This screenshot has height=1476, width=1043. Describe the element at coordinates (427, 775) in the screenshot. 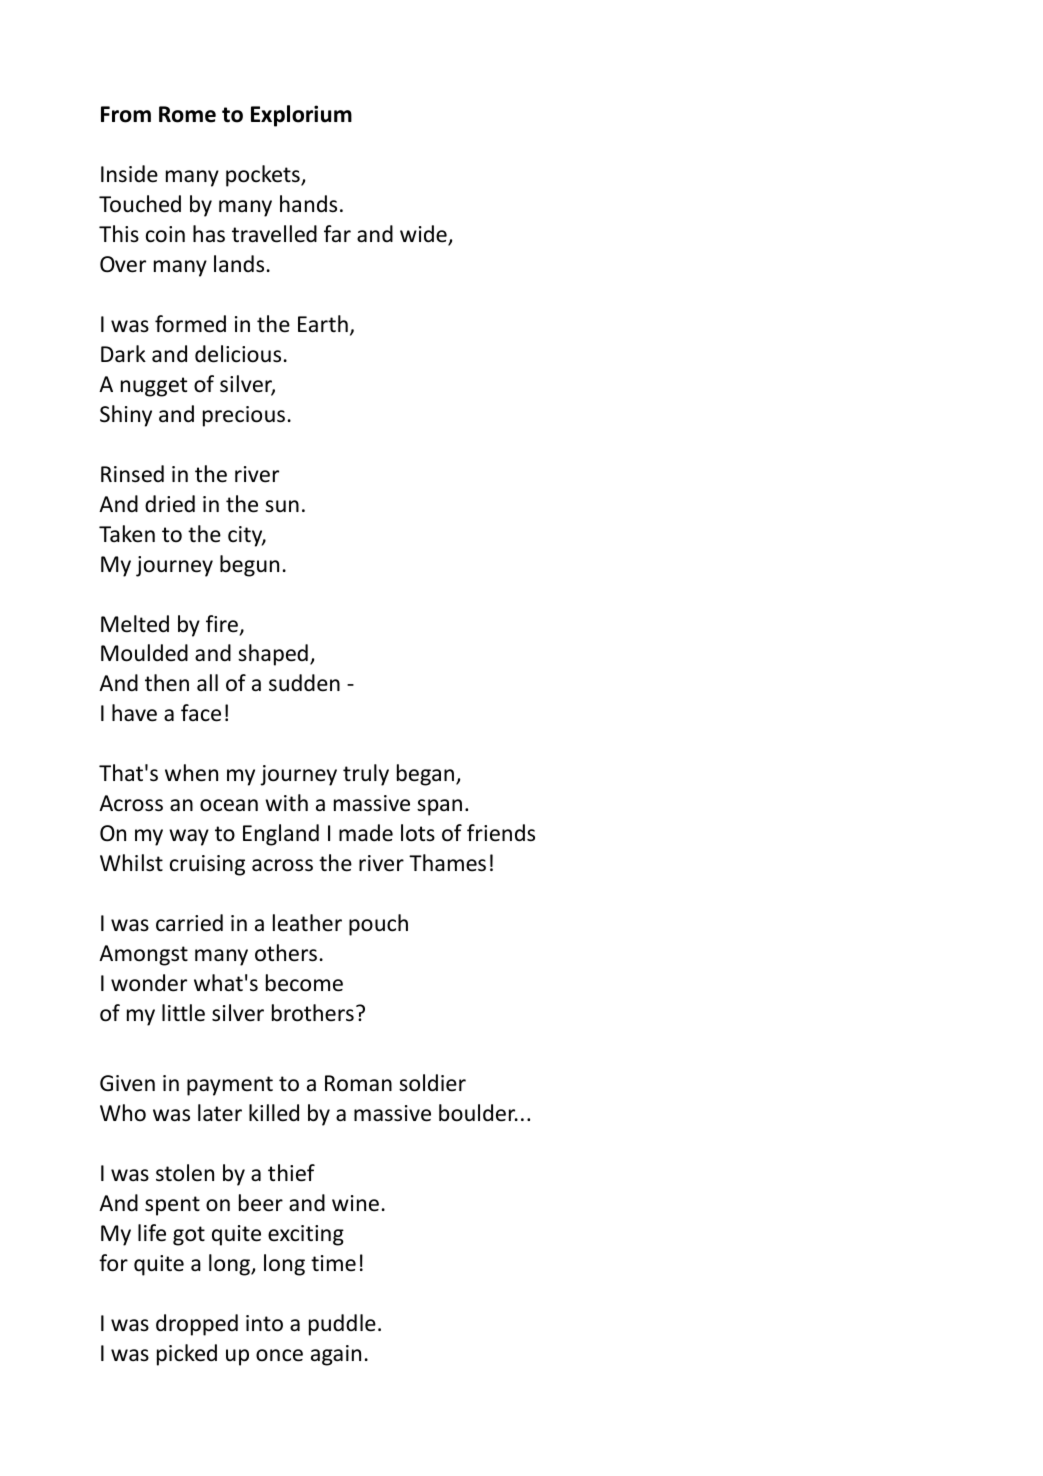

I see `began` at that location.
